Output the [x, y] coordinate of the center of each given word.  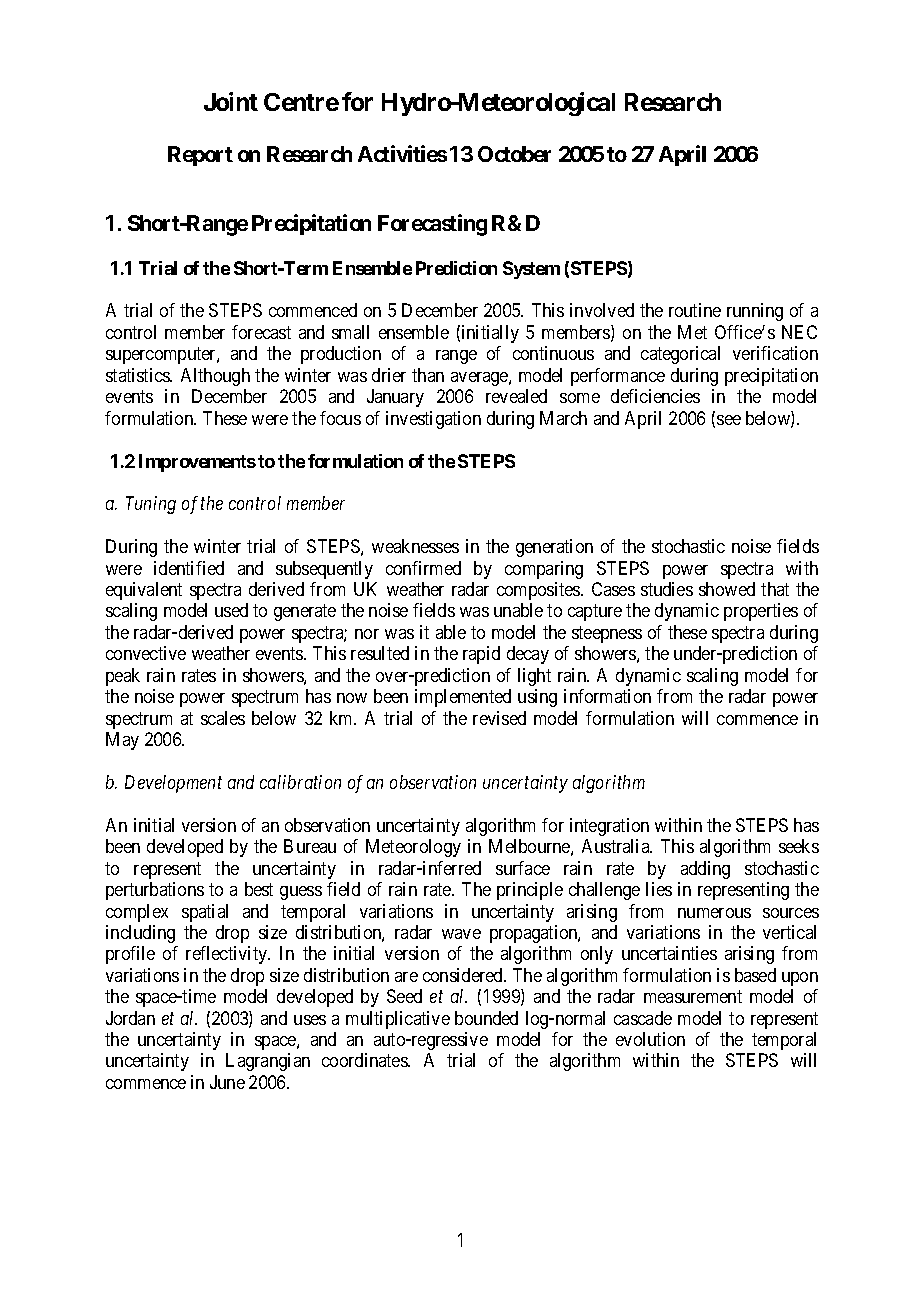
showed [727, 589]
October [514, 154]
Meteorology [413, 848]
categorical [680, 355]
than [428, 375]
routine [695, 310]
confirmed [423, 568]
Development [173, 784]
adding [705, 870]
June [227, 1082]
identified [189, 568]
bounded [486, 1018]
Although [215, 377]
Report [200, 156]
